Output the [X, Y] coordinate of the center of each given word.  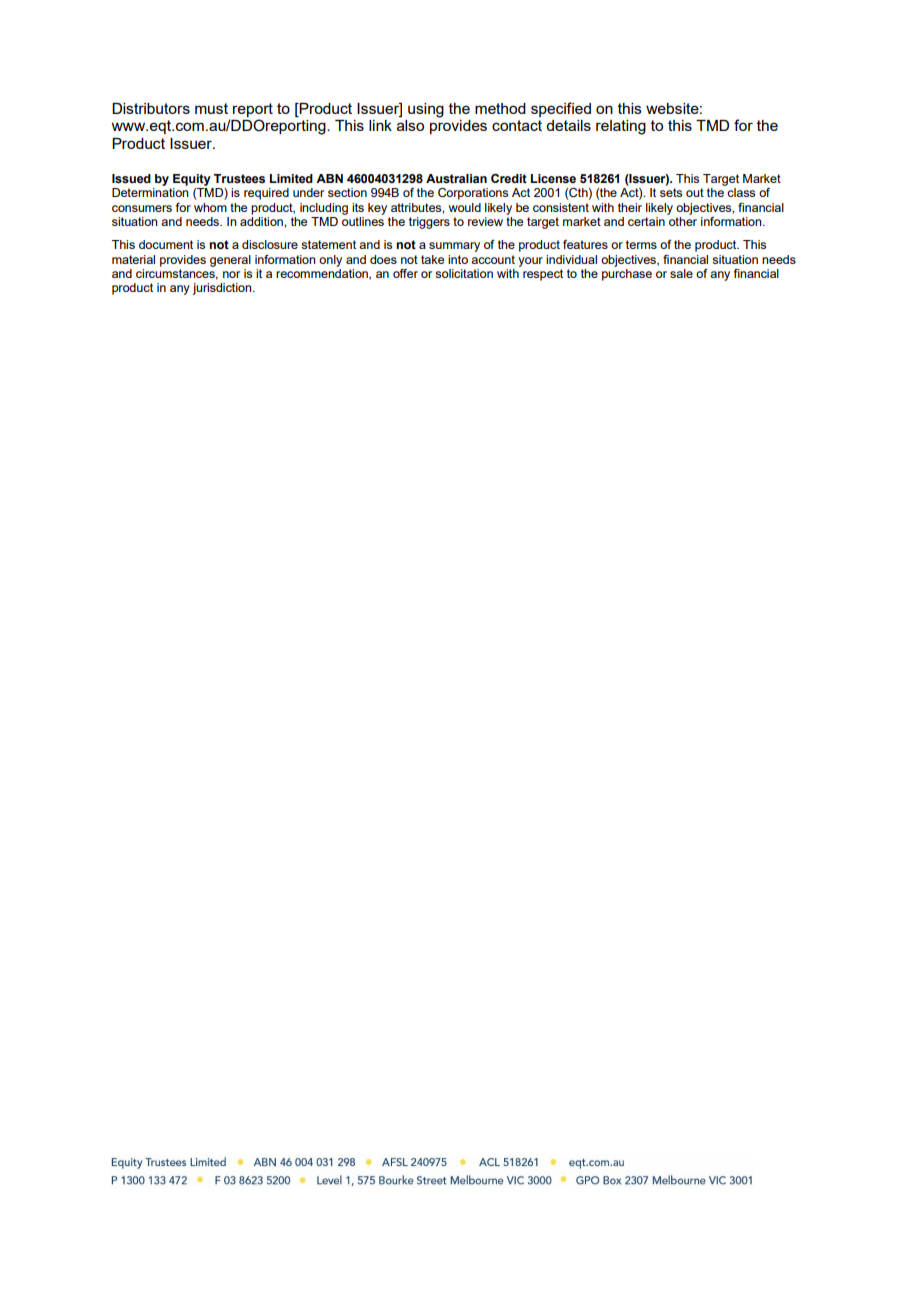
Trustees [239, 179]
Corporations [473, 194]
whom [210, 207]
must [211, 108]
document [166, 244]
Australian [456, 179]
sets [671, 192]
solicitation [464, 273]
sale [681, 273]
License [553, 178]
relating [621, 127]
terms [641, 244]
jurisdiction [223, 289]
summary [454, 247]
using [426, 110]
